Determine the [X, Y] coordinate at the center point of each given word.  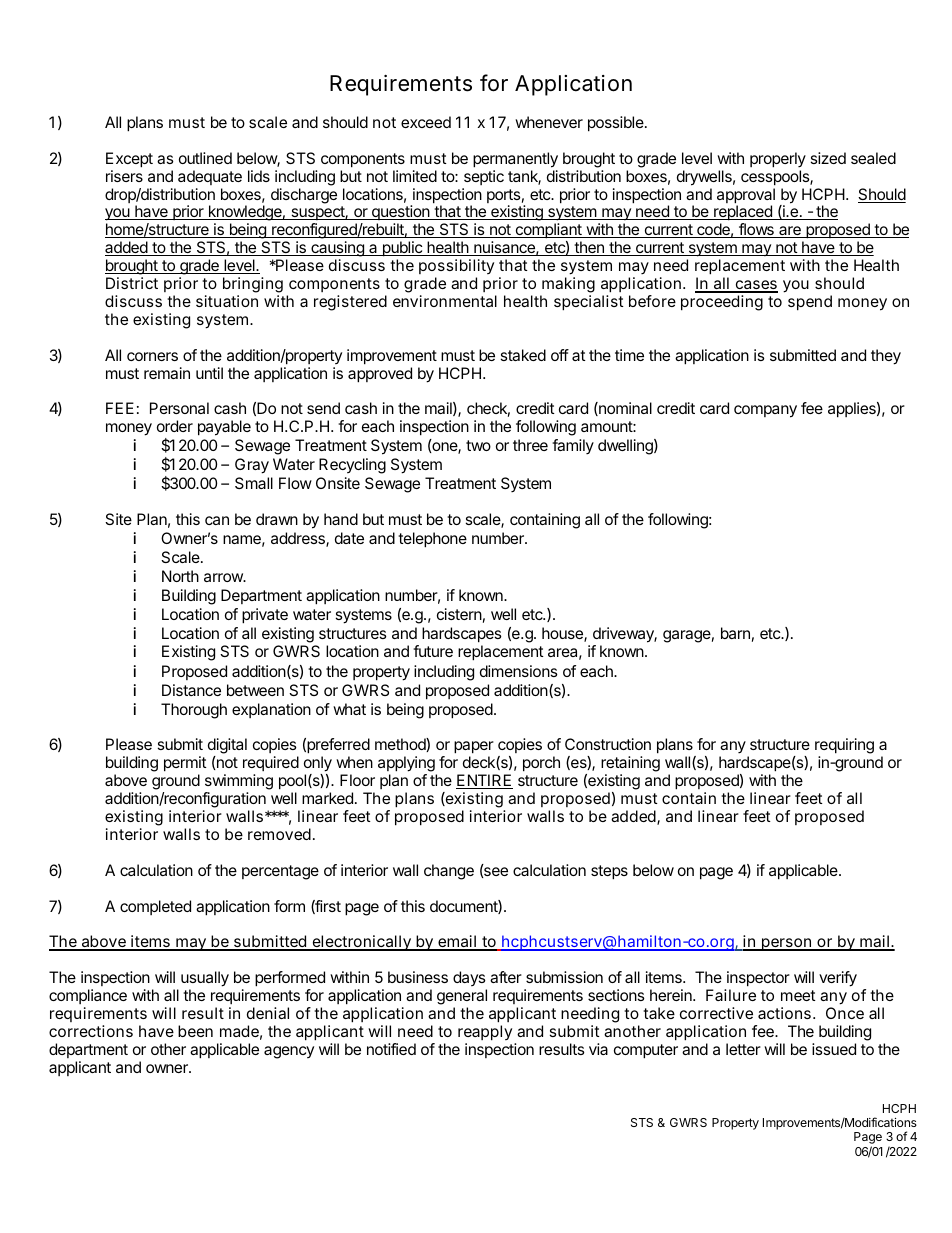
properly [778, 160]
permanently [515, 160]
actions [786, 1013]
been [195, 1031]
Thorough [194, 711]
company [765, 411]
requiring [844, 747]
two [478, 445]
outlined [205, 158]
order [175, 426]
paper [474, 747]
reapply [485, 1033]
